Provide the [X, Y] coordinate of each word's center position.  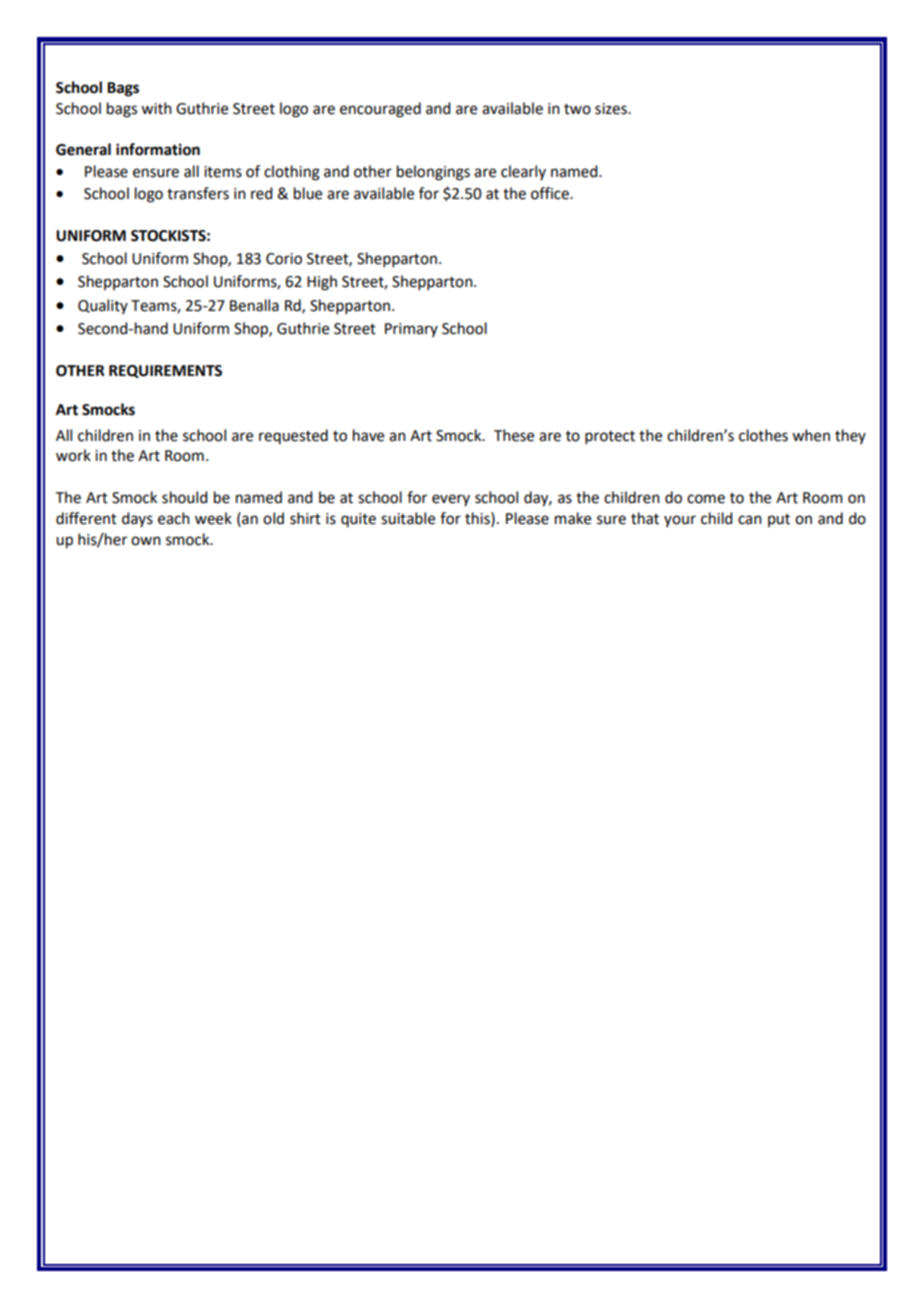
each [174, 518]
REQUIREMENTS [165, 371]
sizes [612, 109]
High [322, 283]
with [156, 108]
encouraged [380, 110]
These [514, 435]
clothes [763, 435]
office [551, 193]
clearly [523, 172]
